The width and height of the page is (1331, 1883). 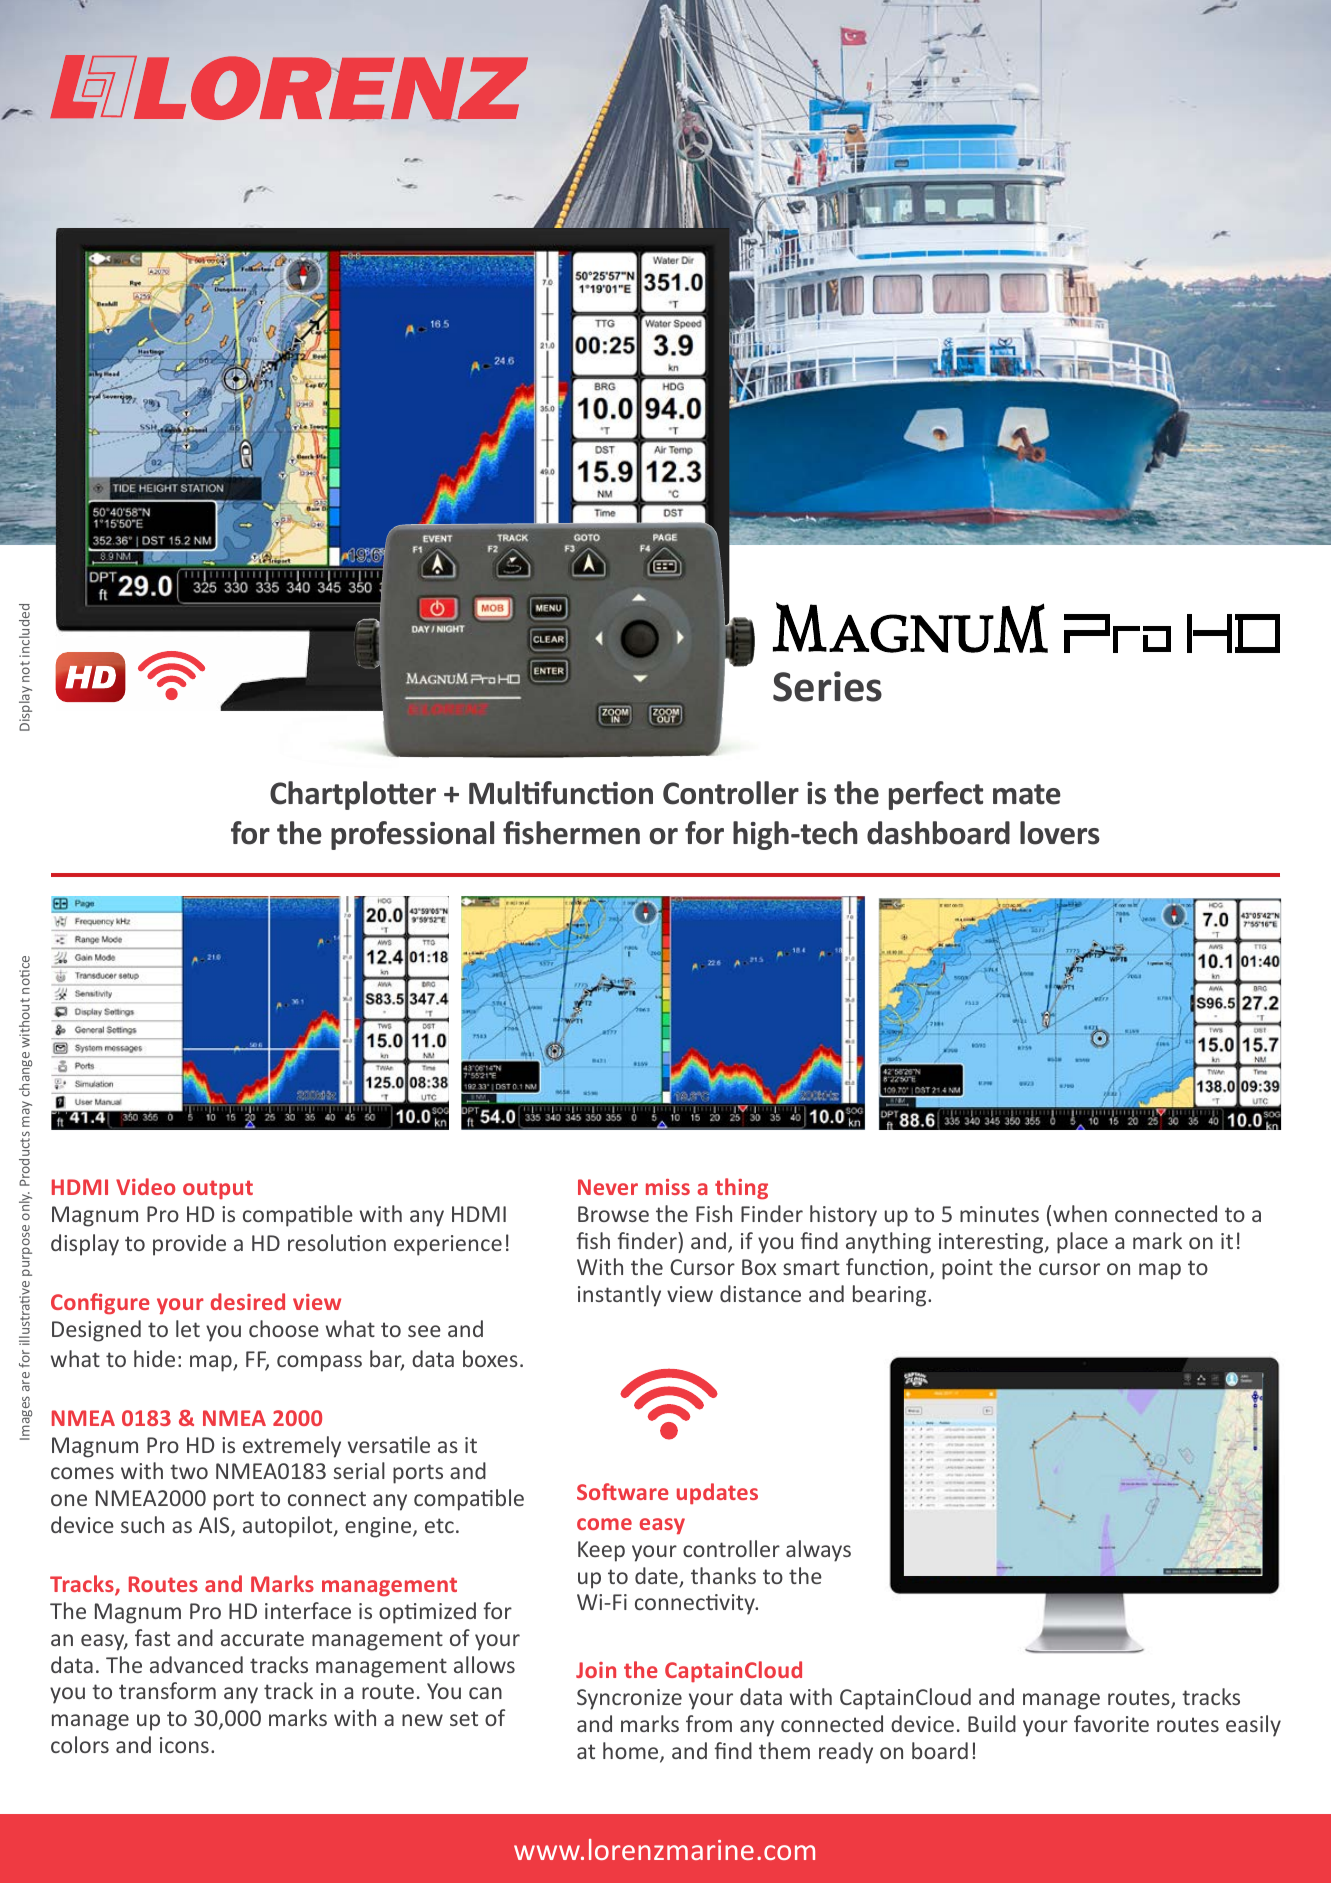 I want to click on Software, so click(x=623, y=1491).
